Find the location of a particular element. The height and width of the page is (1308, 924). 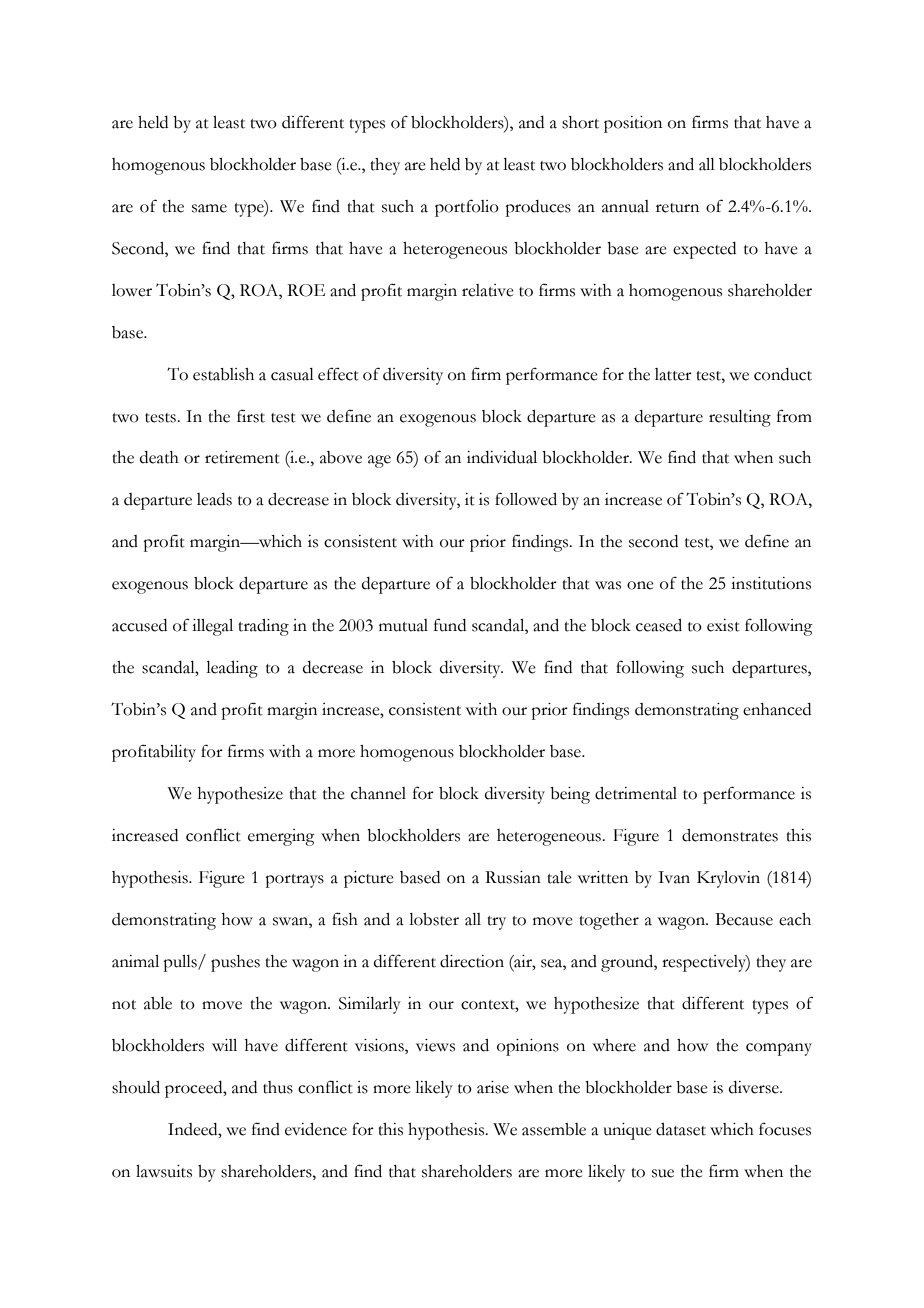

portfolio is located at coordinates (467, 208).
